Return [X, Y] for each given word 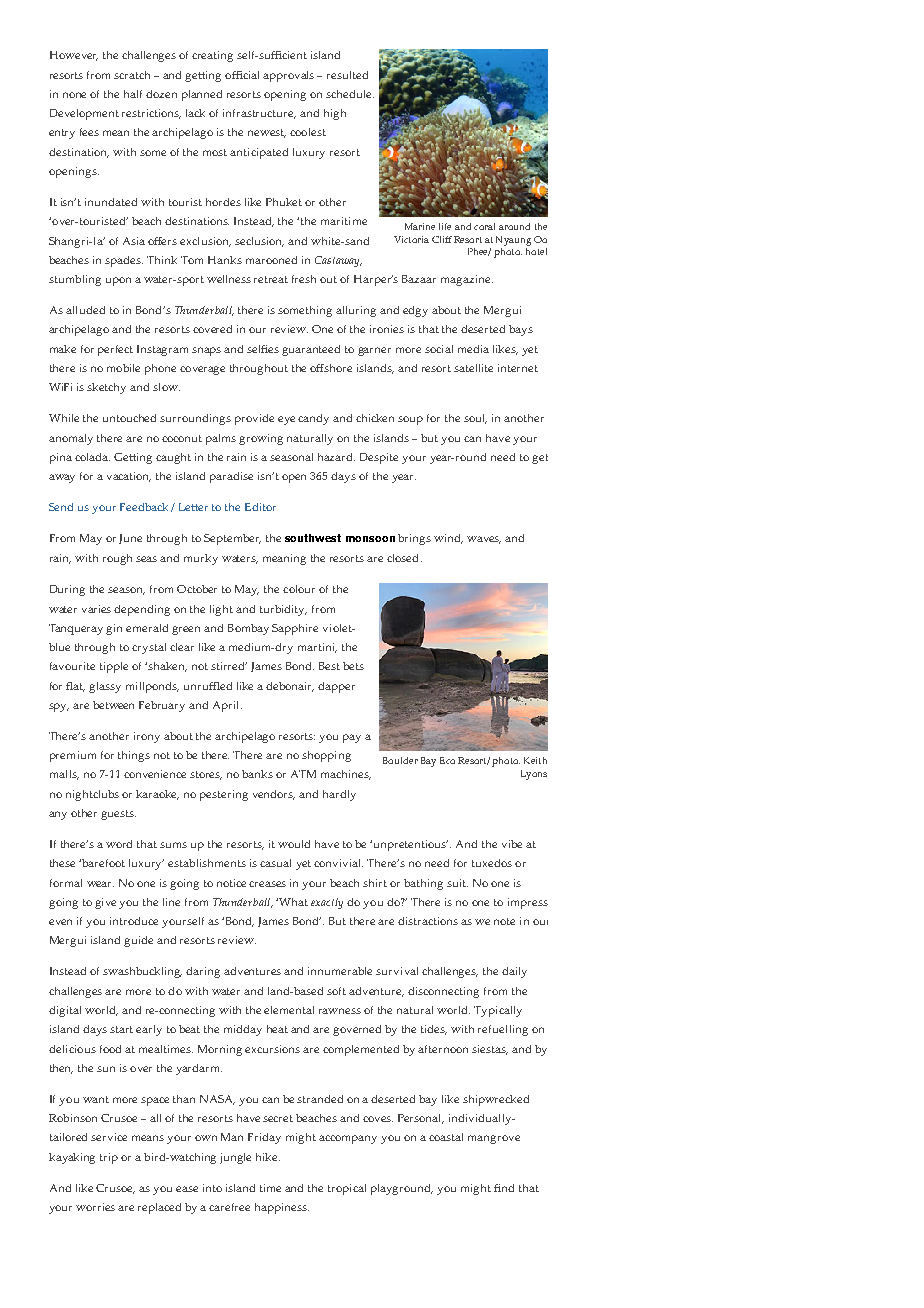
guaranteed [311, 350]
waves [484, 540]
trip [109, 1158]
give [105, 903]
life [445, 226]
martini [317, 648]
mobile [123, 368]
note [504, 921]
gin [114, 629]
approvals [288, 76]
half [133, 94]
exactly [327, 903]
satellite [473, 368]
